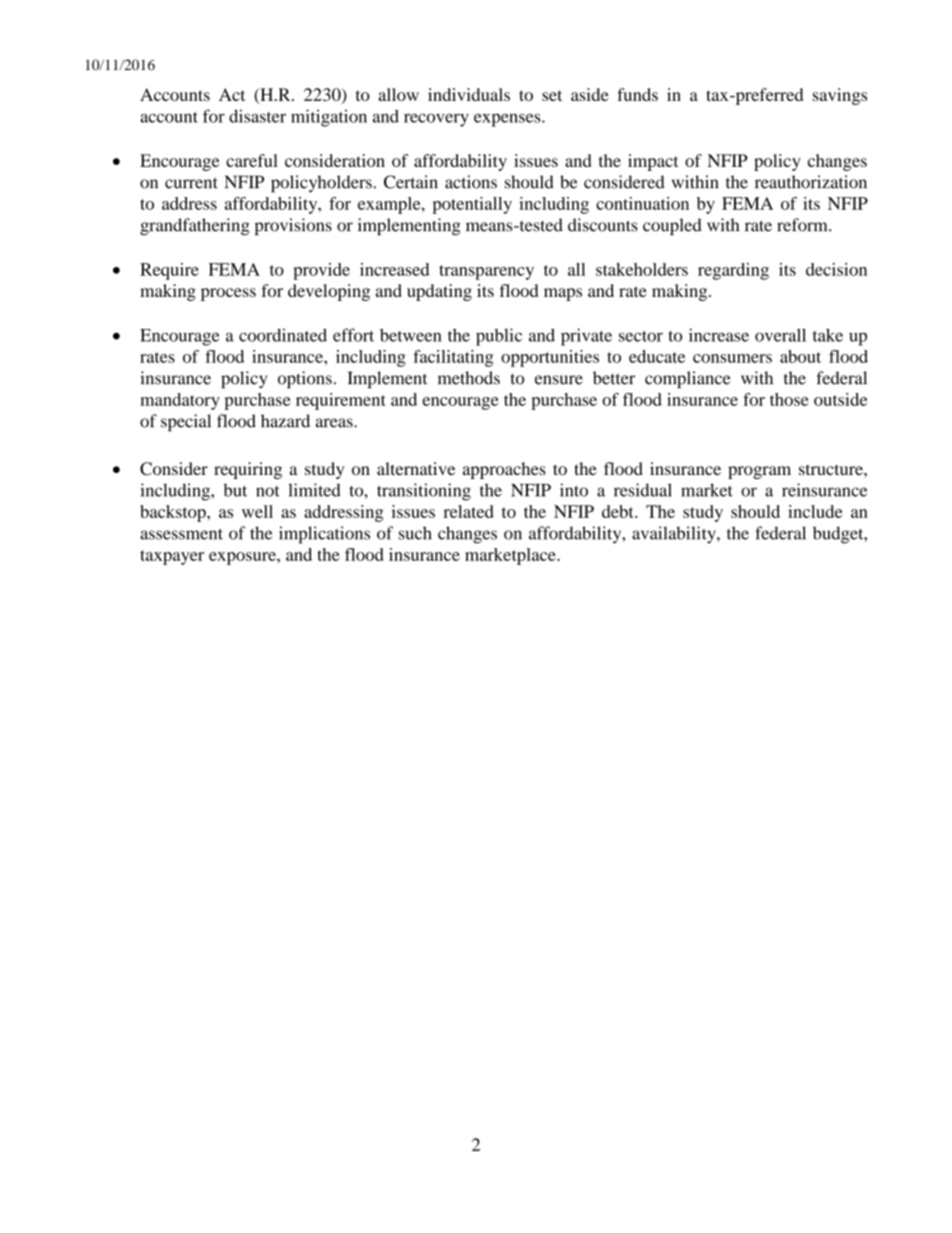 The height and width of the screenshot is (1233, 952). What do you see at coordinates (285, 421) in the screenshot?
I see `hazard` at bounding box center [285, 421].
